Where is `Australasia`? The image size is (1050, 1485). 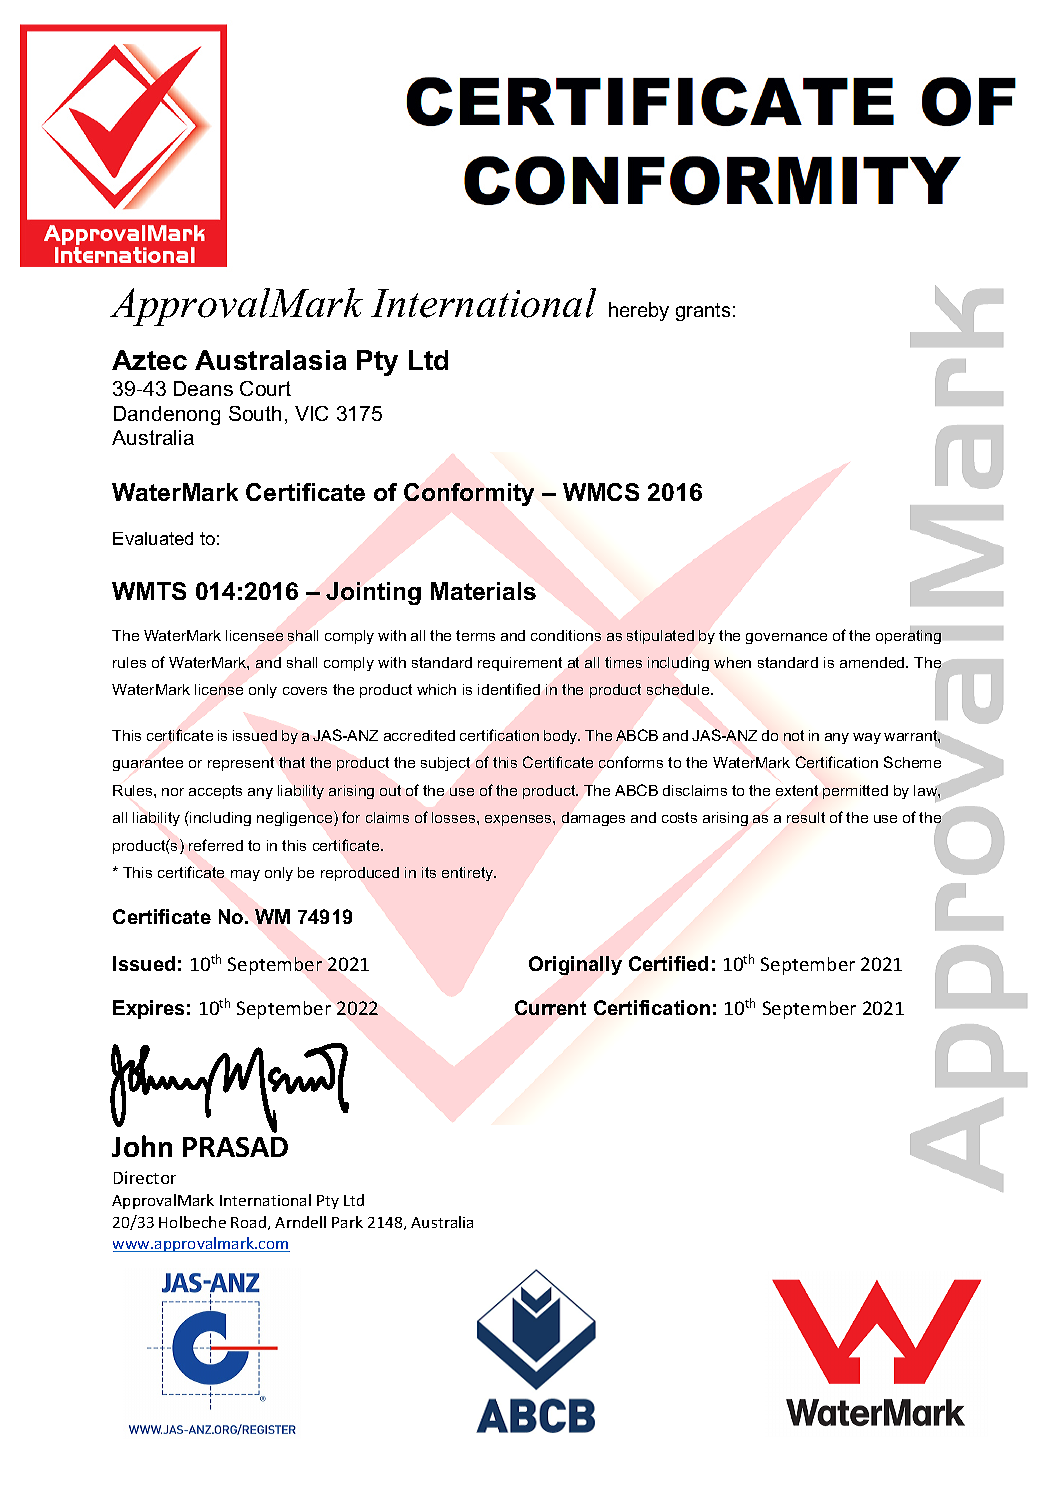 Australasia is located at coordinates (270, 360).
